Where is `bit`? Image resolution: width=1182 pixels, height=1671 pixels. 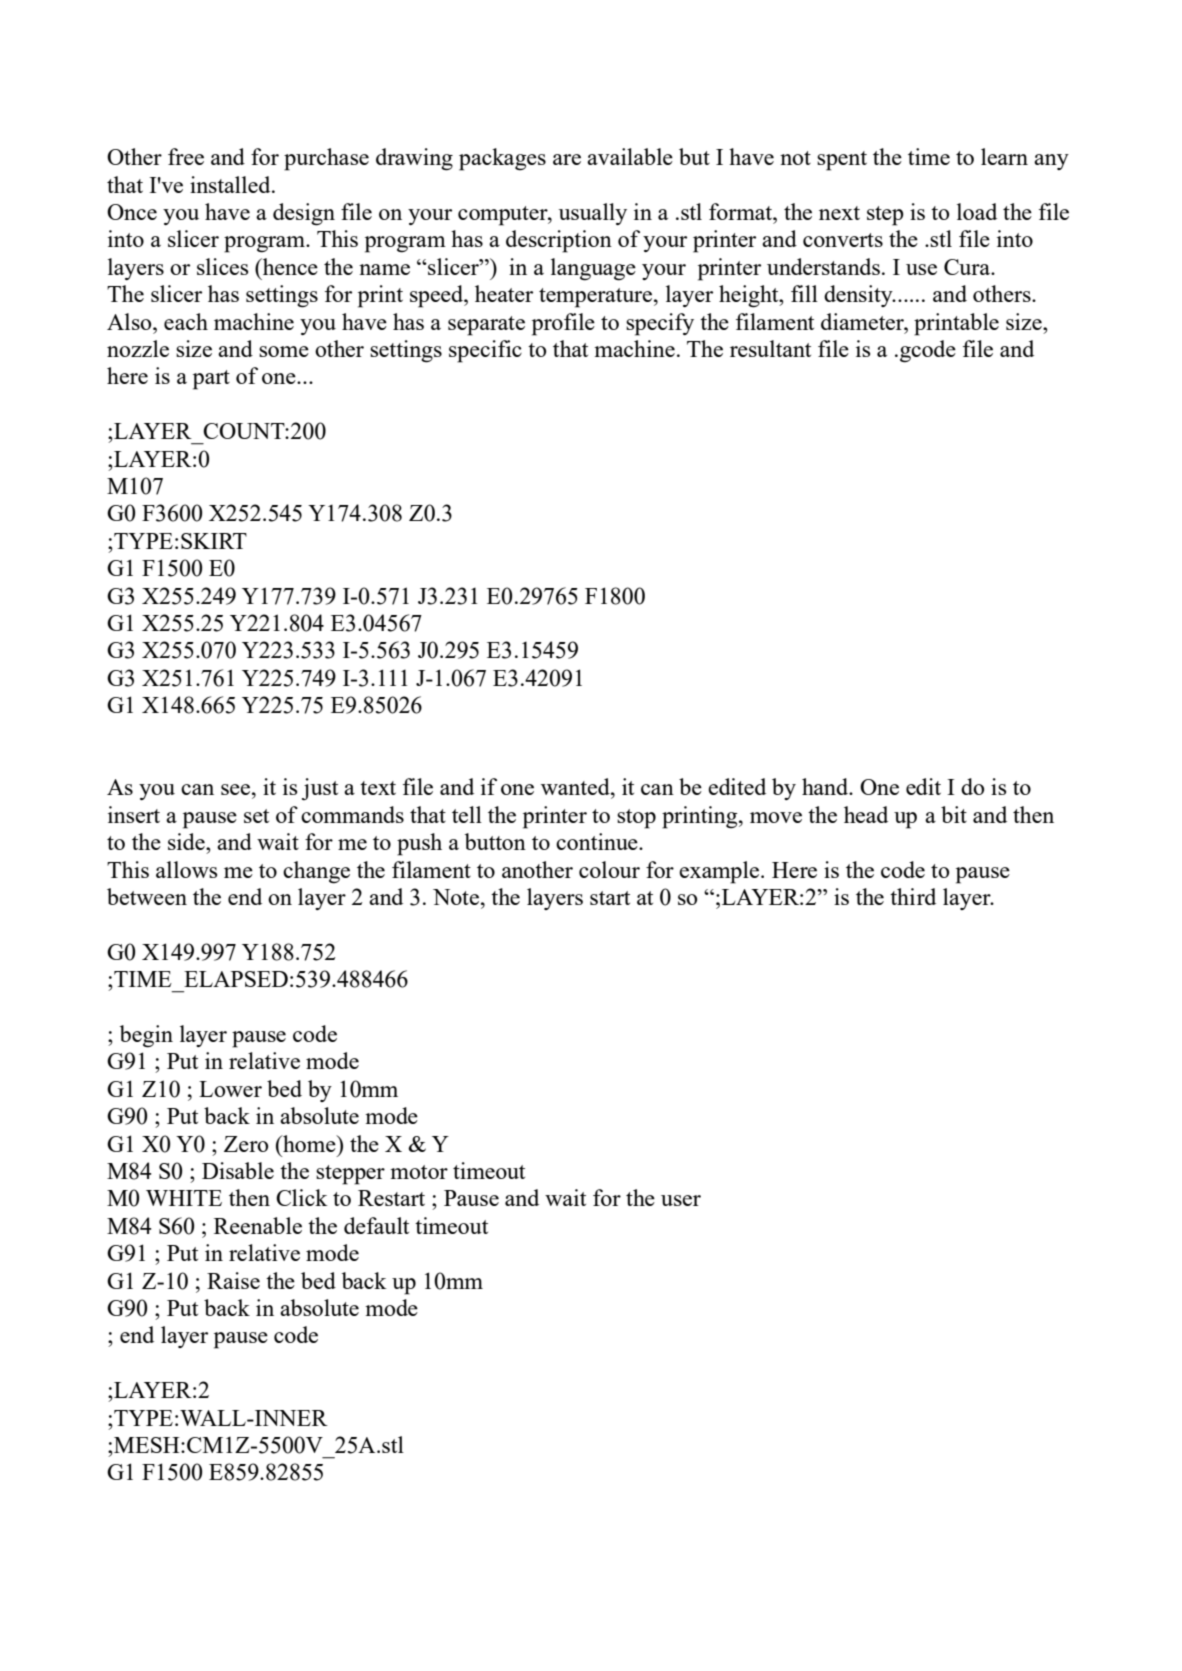
bit is located at coordinates (954, 814).
